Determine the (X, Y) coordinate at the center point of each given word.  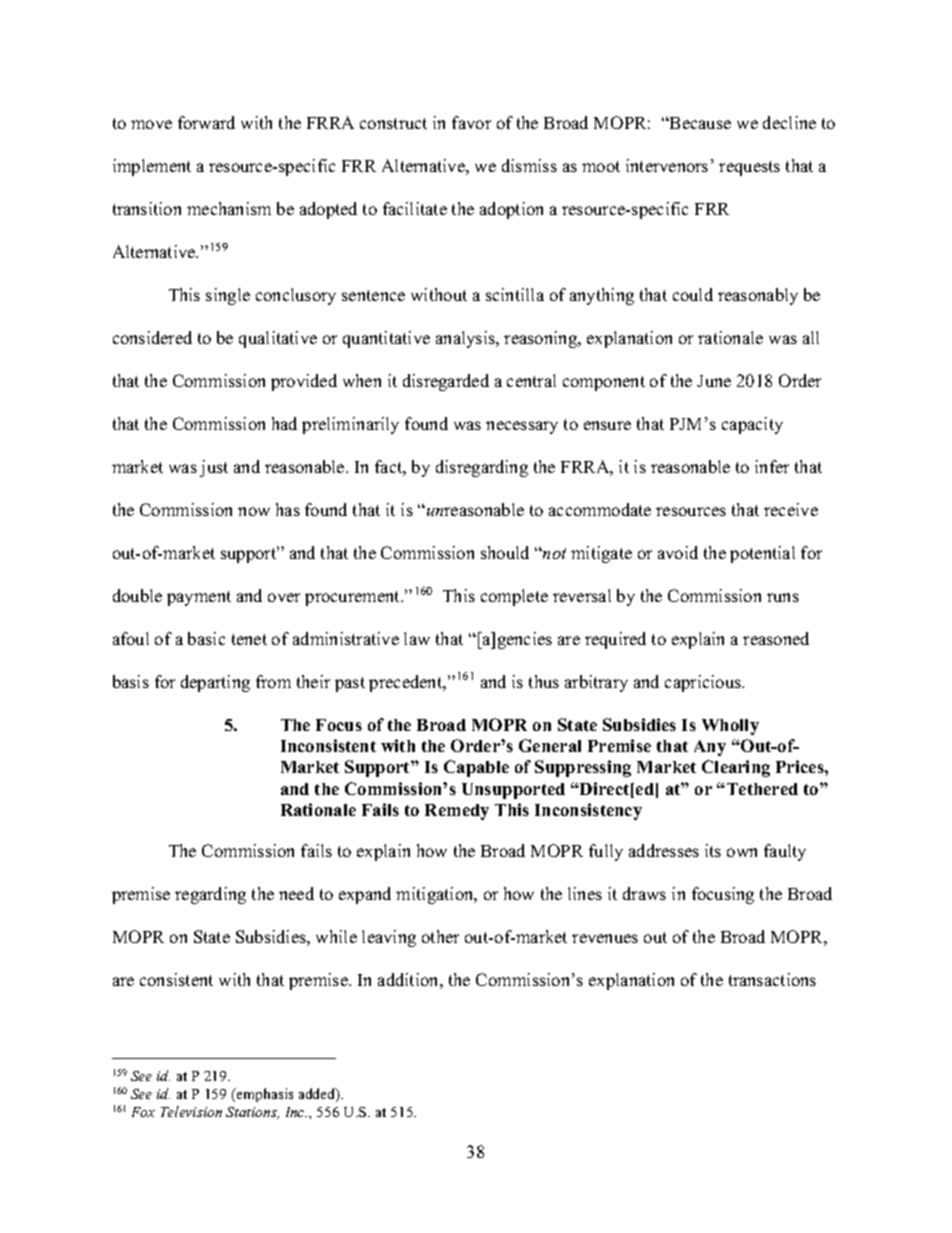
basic (206, 638)
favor (471, 122)
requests (749, 168)
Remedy (457, 812)
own (742, 852)
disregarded (446, 382)
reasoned (776, 638)
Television (191, 1111)
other (440, 936)
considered (152, 337)
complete (514, 597)
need (296, 893)
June (714, 381)
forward (206, 122)
